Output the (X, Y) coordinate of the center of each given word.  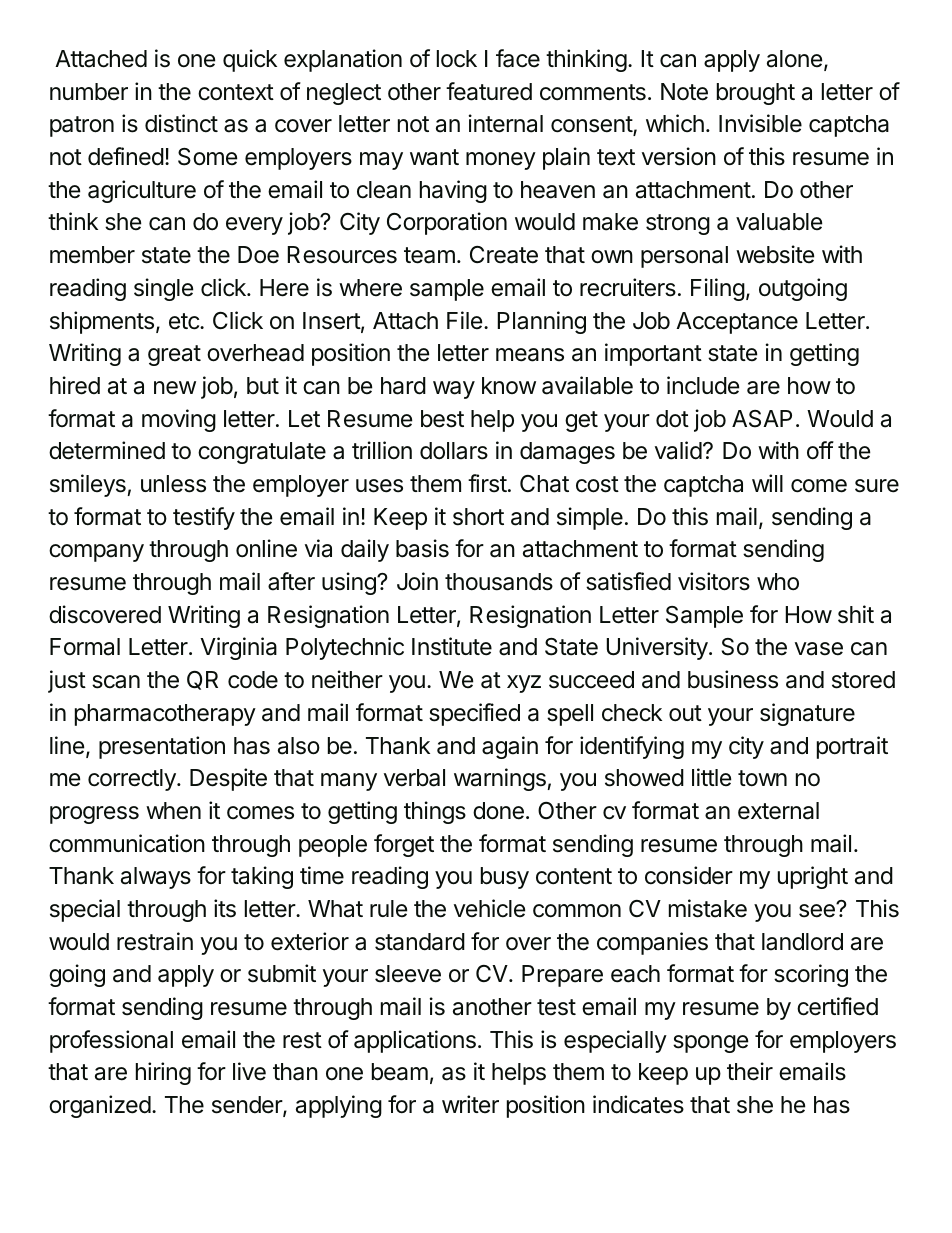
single (163, 289)
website (775, 254)
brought (756, 94)
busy (505, 878)
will (767, 483)
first (487, 483)
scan (116, 682)
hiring (163, 1073)
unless (173, 484)
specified (474, 714)
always (156, 878)
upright (813, 877)
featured (489, 91)
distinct (181, 123)
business (733, 679)
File (464, 320)
